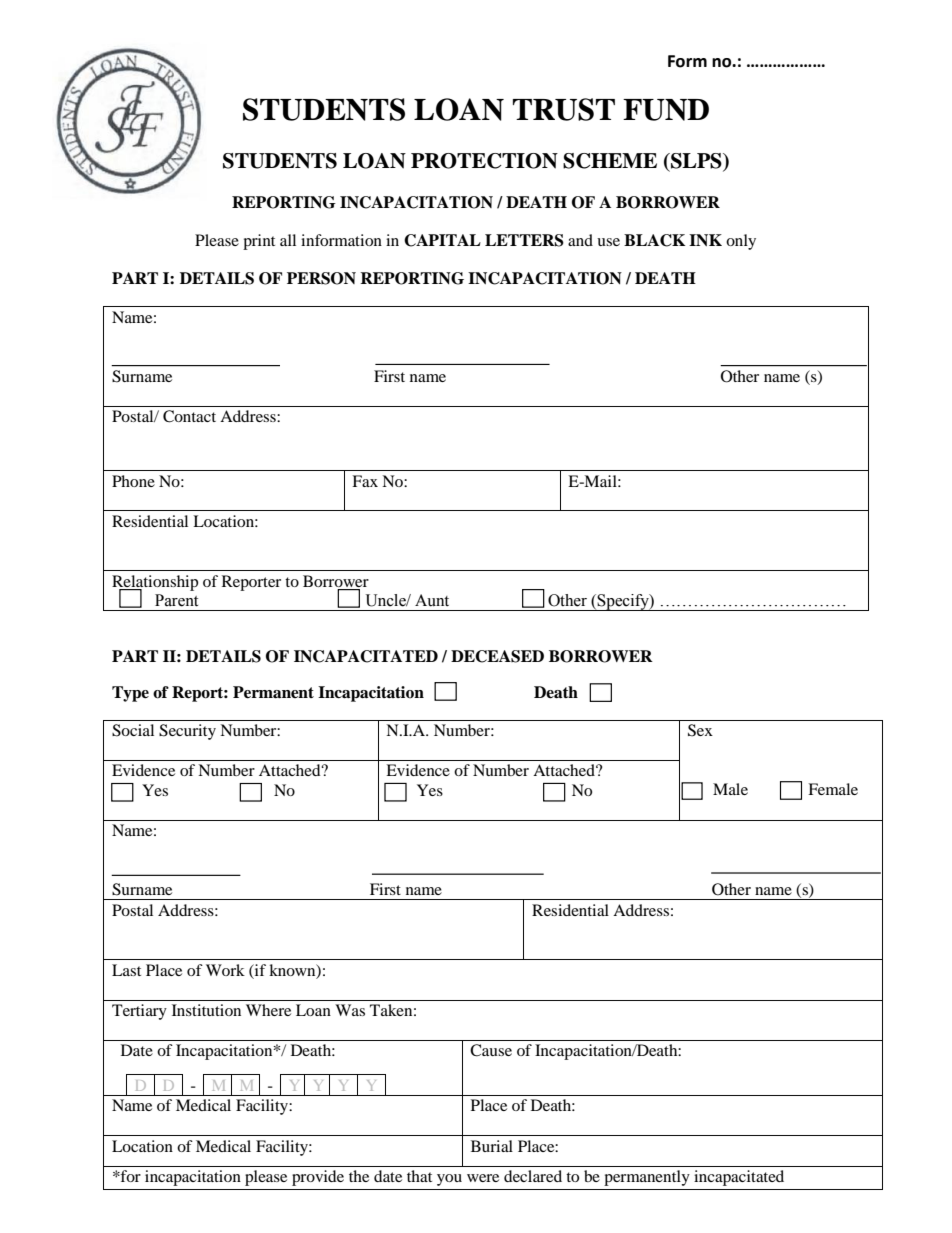 This page has width=952, height=1233. Describe the element at coordinates (350, 1010) in the page. I see `Was` at that location.
